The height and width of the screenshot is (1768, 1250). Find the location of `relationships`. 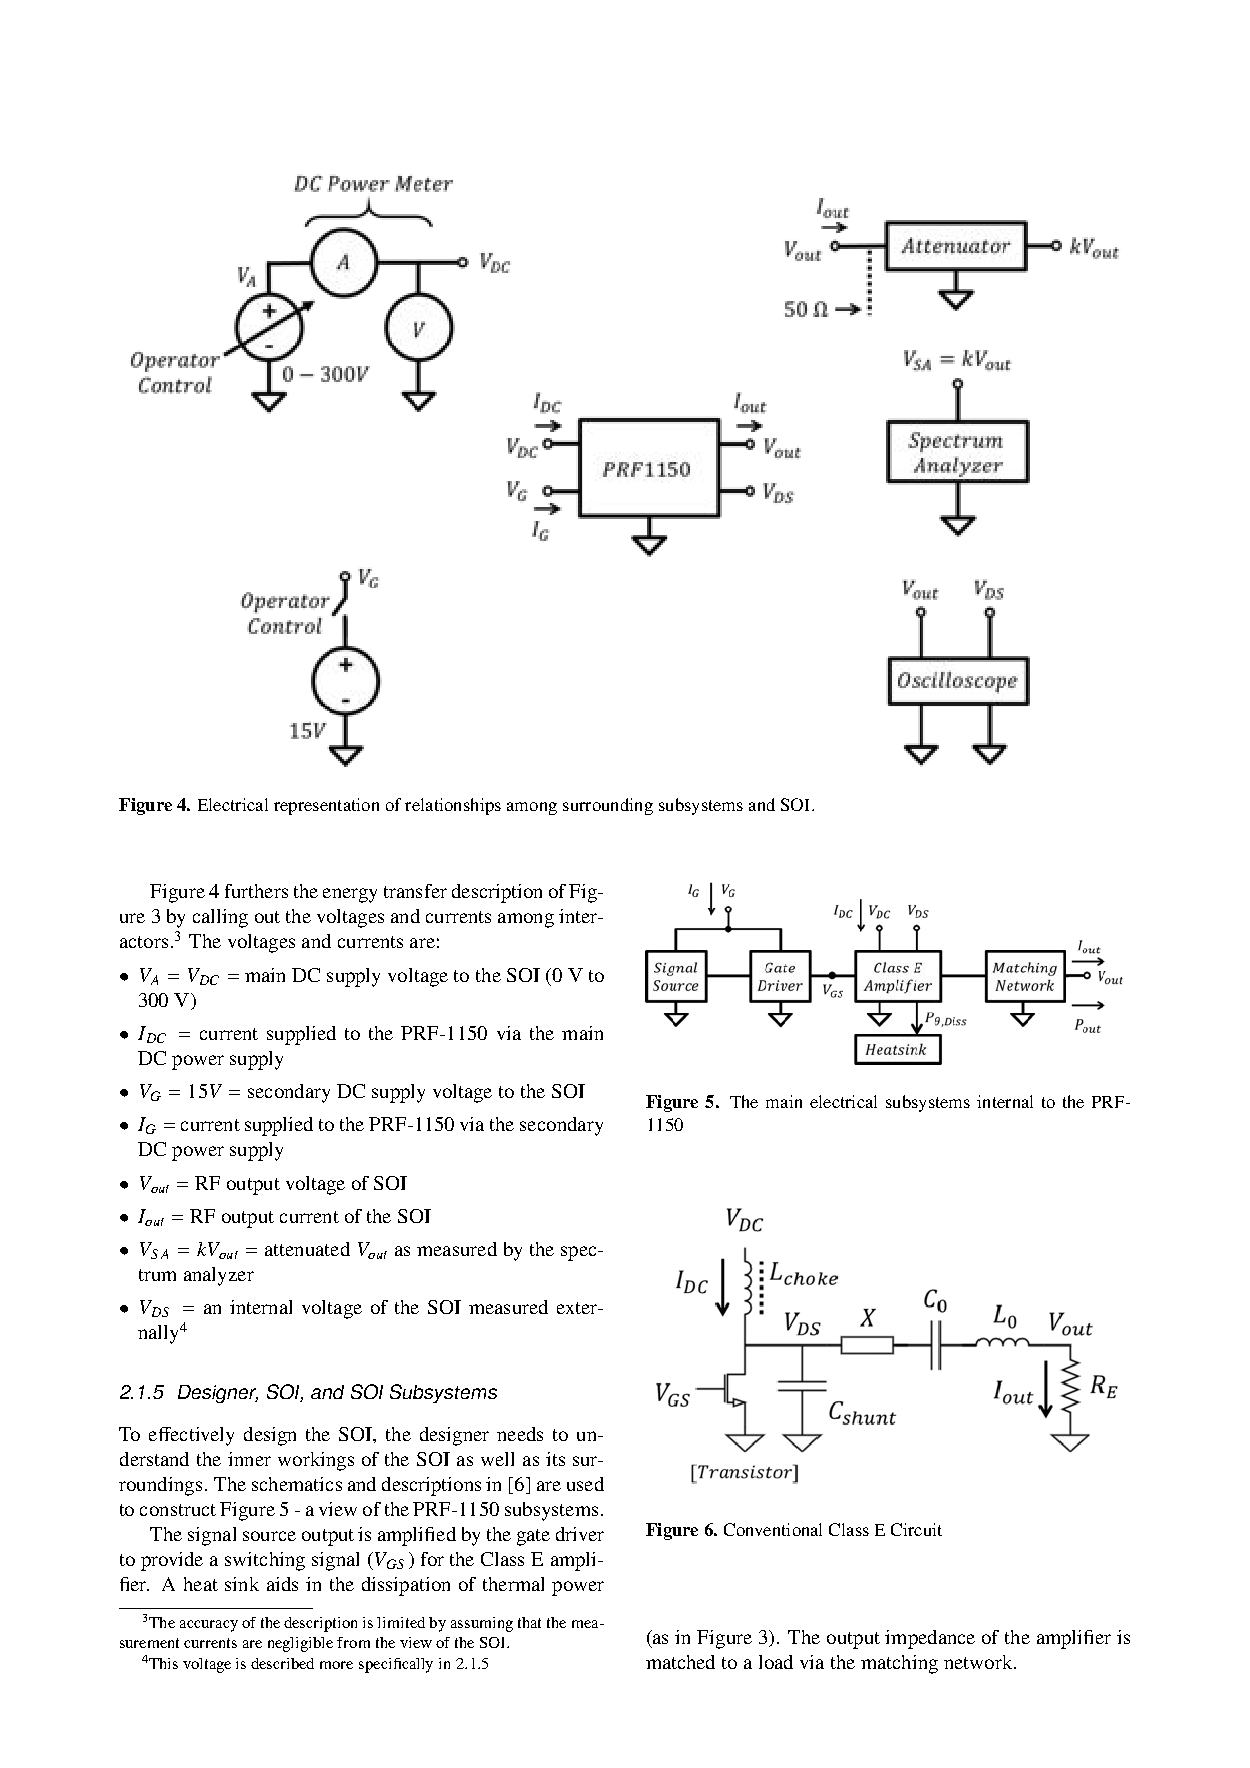

relationships is located at coordinates (453, 806).
